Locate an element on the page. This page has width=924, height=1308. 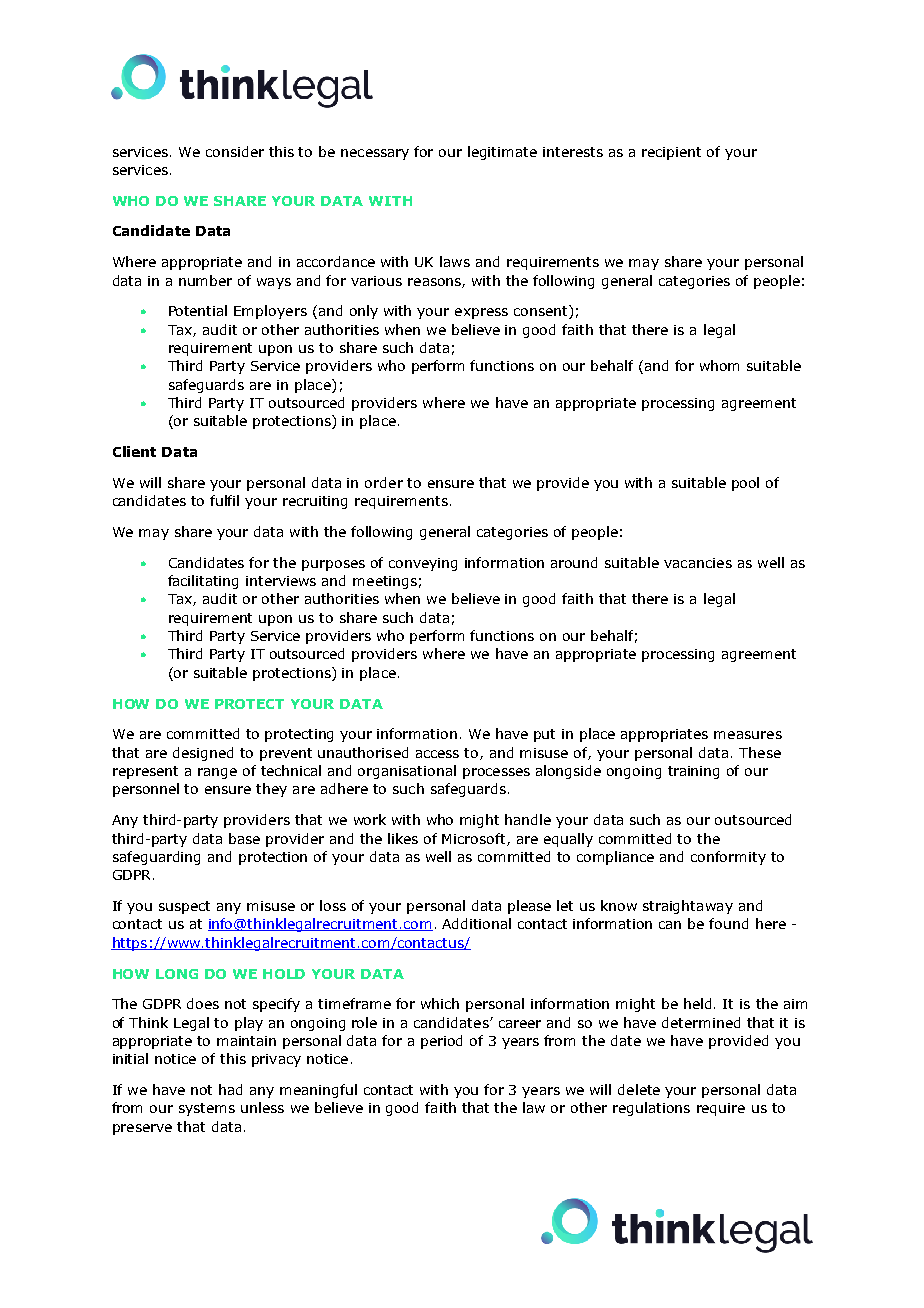
recipient is located at coordinates (671, 153).
